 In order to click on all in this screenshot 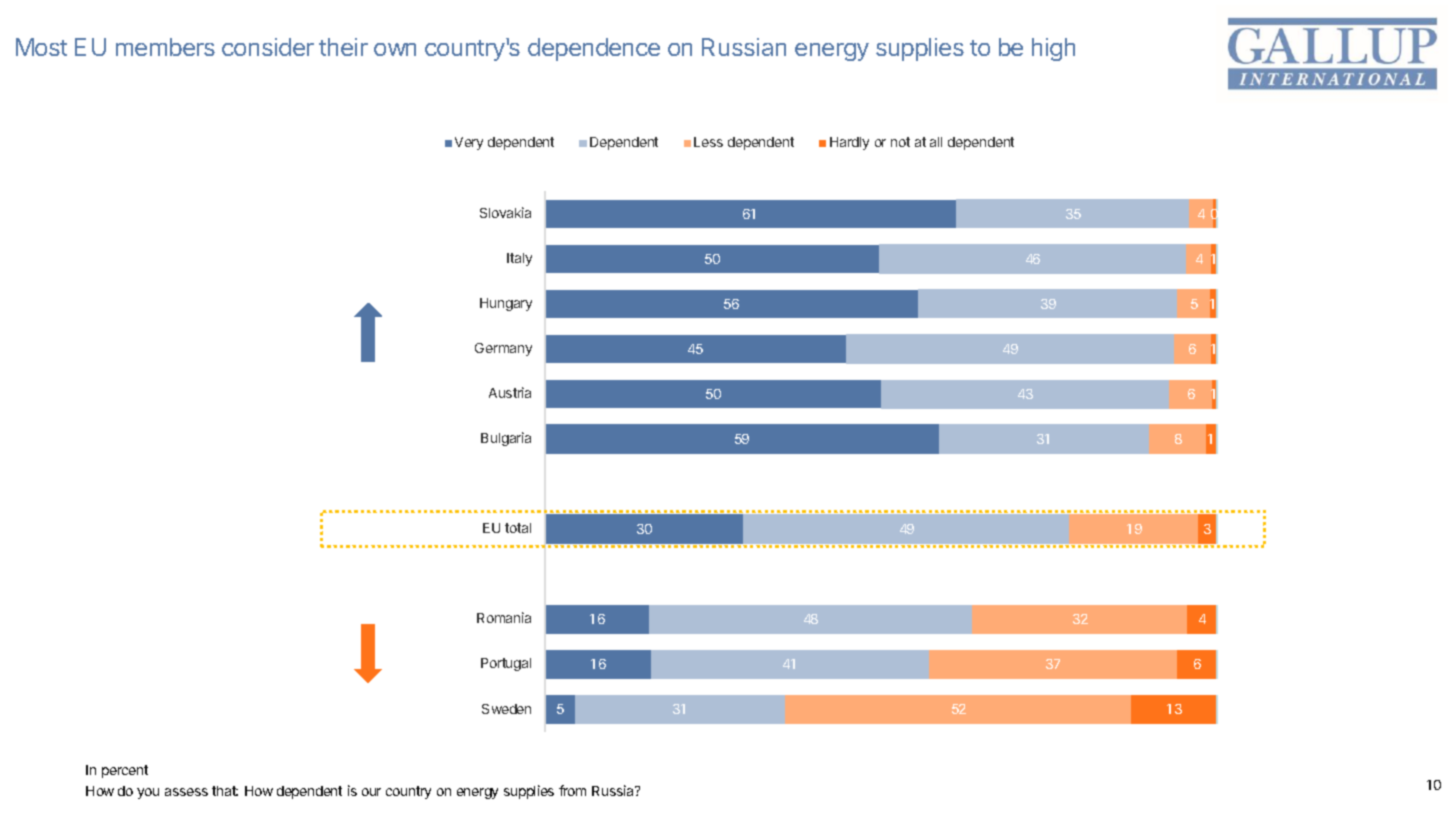, I will do `click(936, 142)`.
